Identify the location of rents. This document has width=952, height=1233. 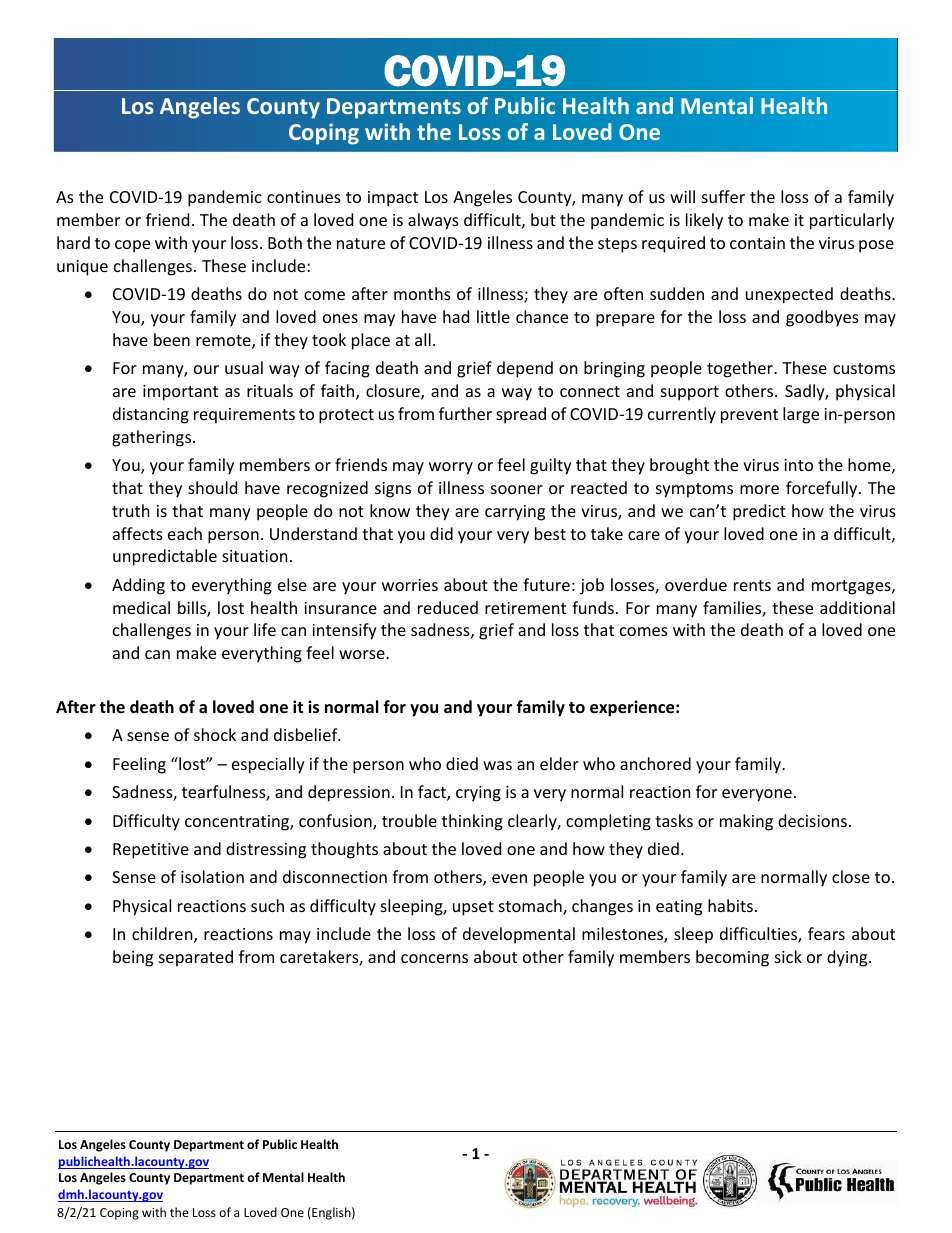
(752, 585).
